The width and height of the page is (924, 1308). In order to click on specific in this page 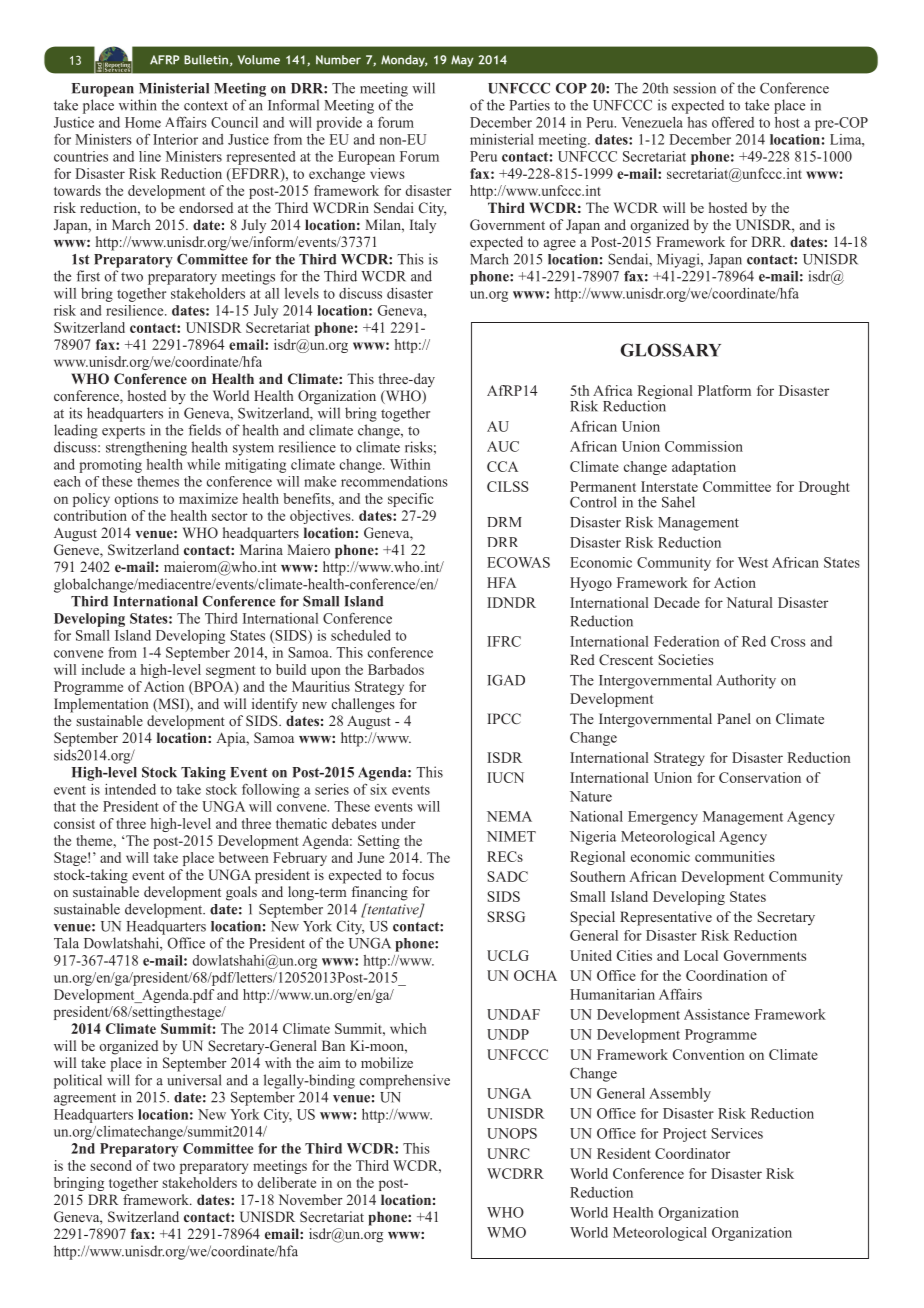, I will do `click(411, 500)`.
